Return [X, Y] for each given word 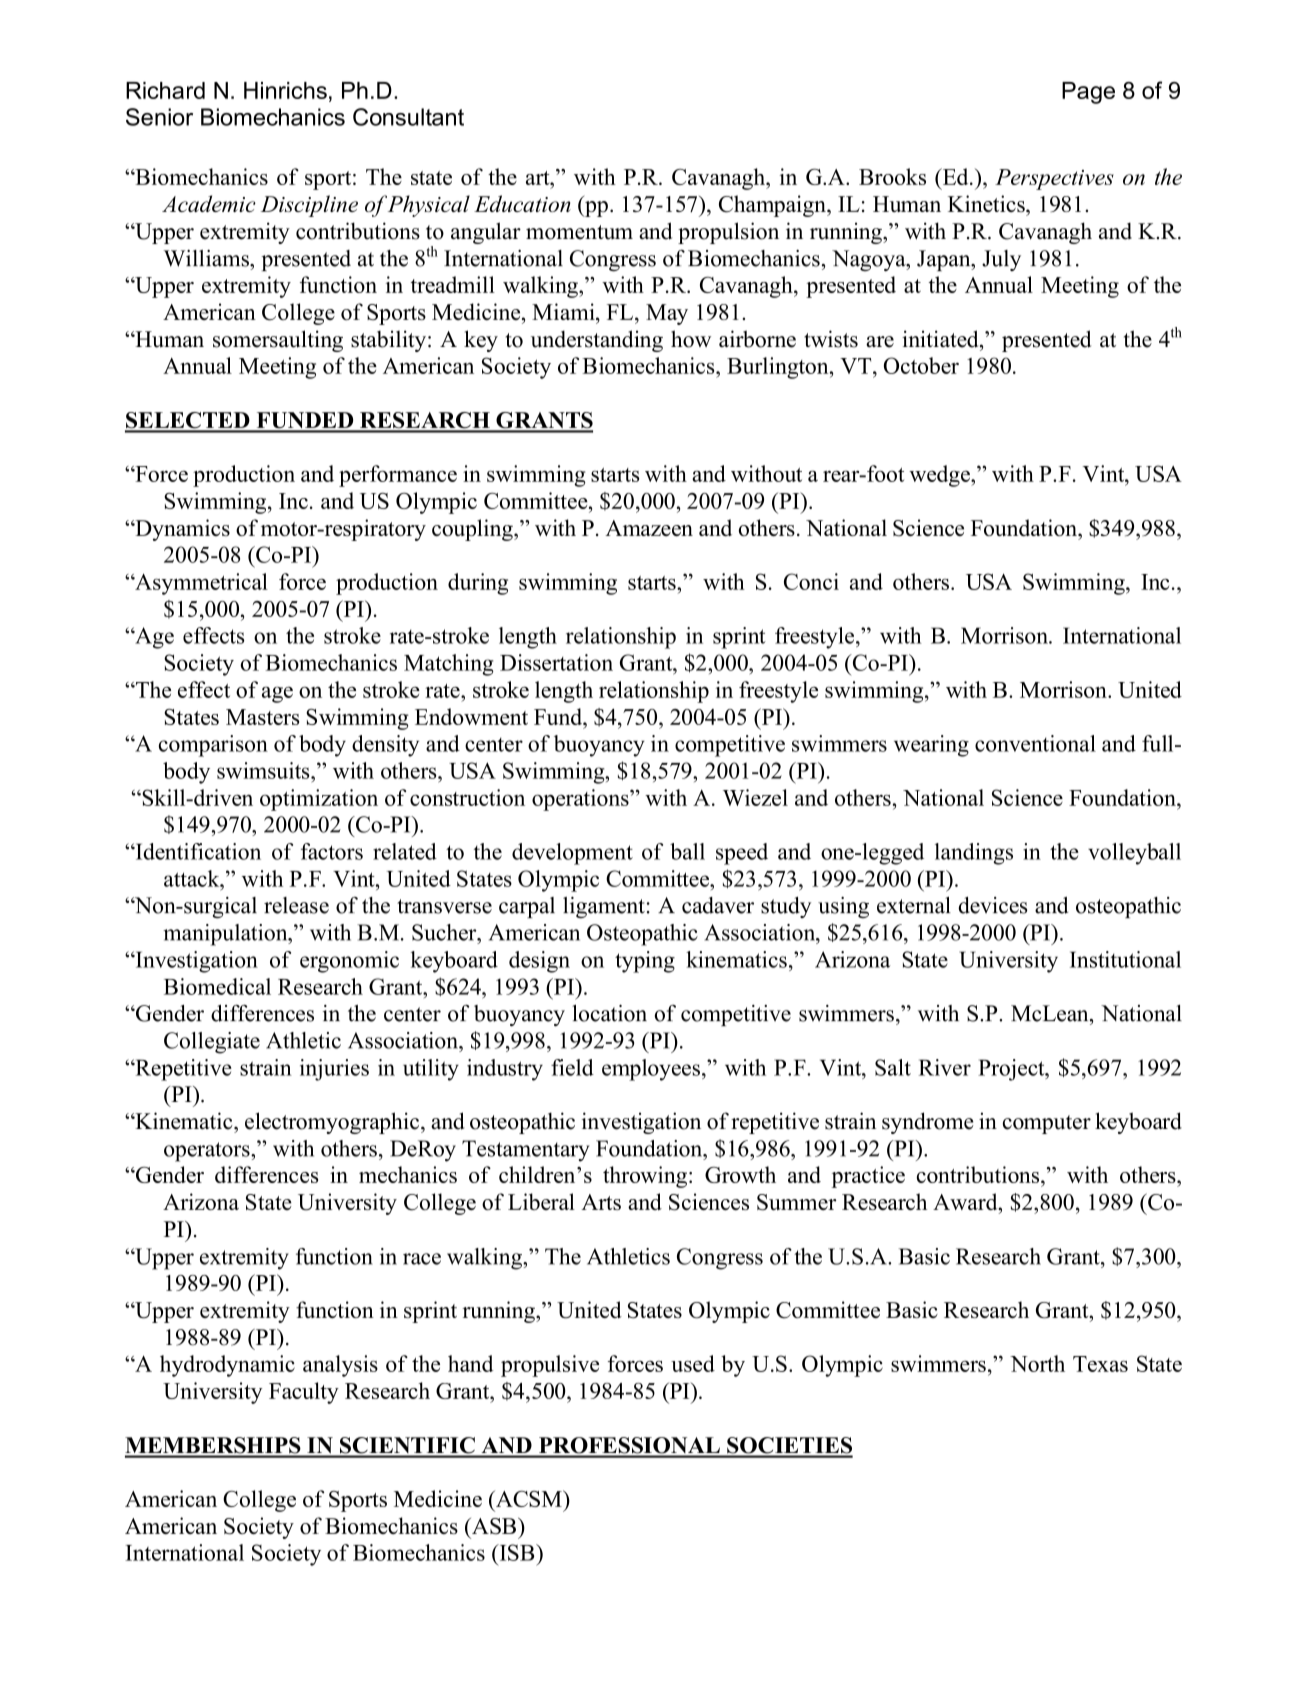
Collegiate [212, 1043]
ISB [517, 1552]
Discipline [309, 206]
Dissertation [556, 662]
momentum [579, 232]
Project [1012, 1070]
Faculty [304, 1393]
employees [651, 1070]
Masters [262, 717]
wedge [940, 476]
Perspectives [1054, 179]
